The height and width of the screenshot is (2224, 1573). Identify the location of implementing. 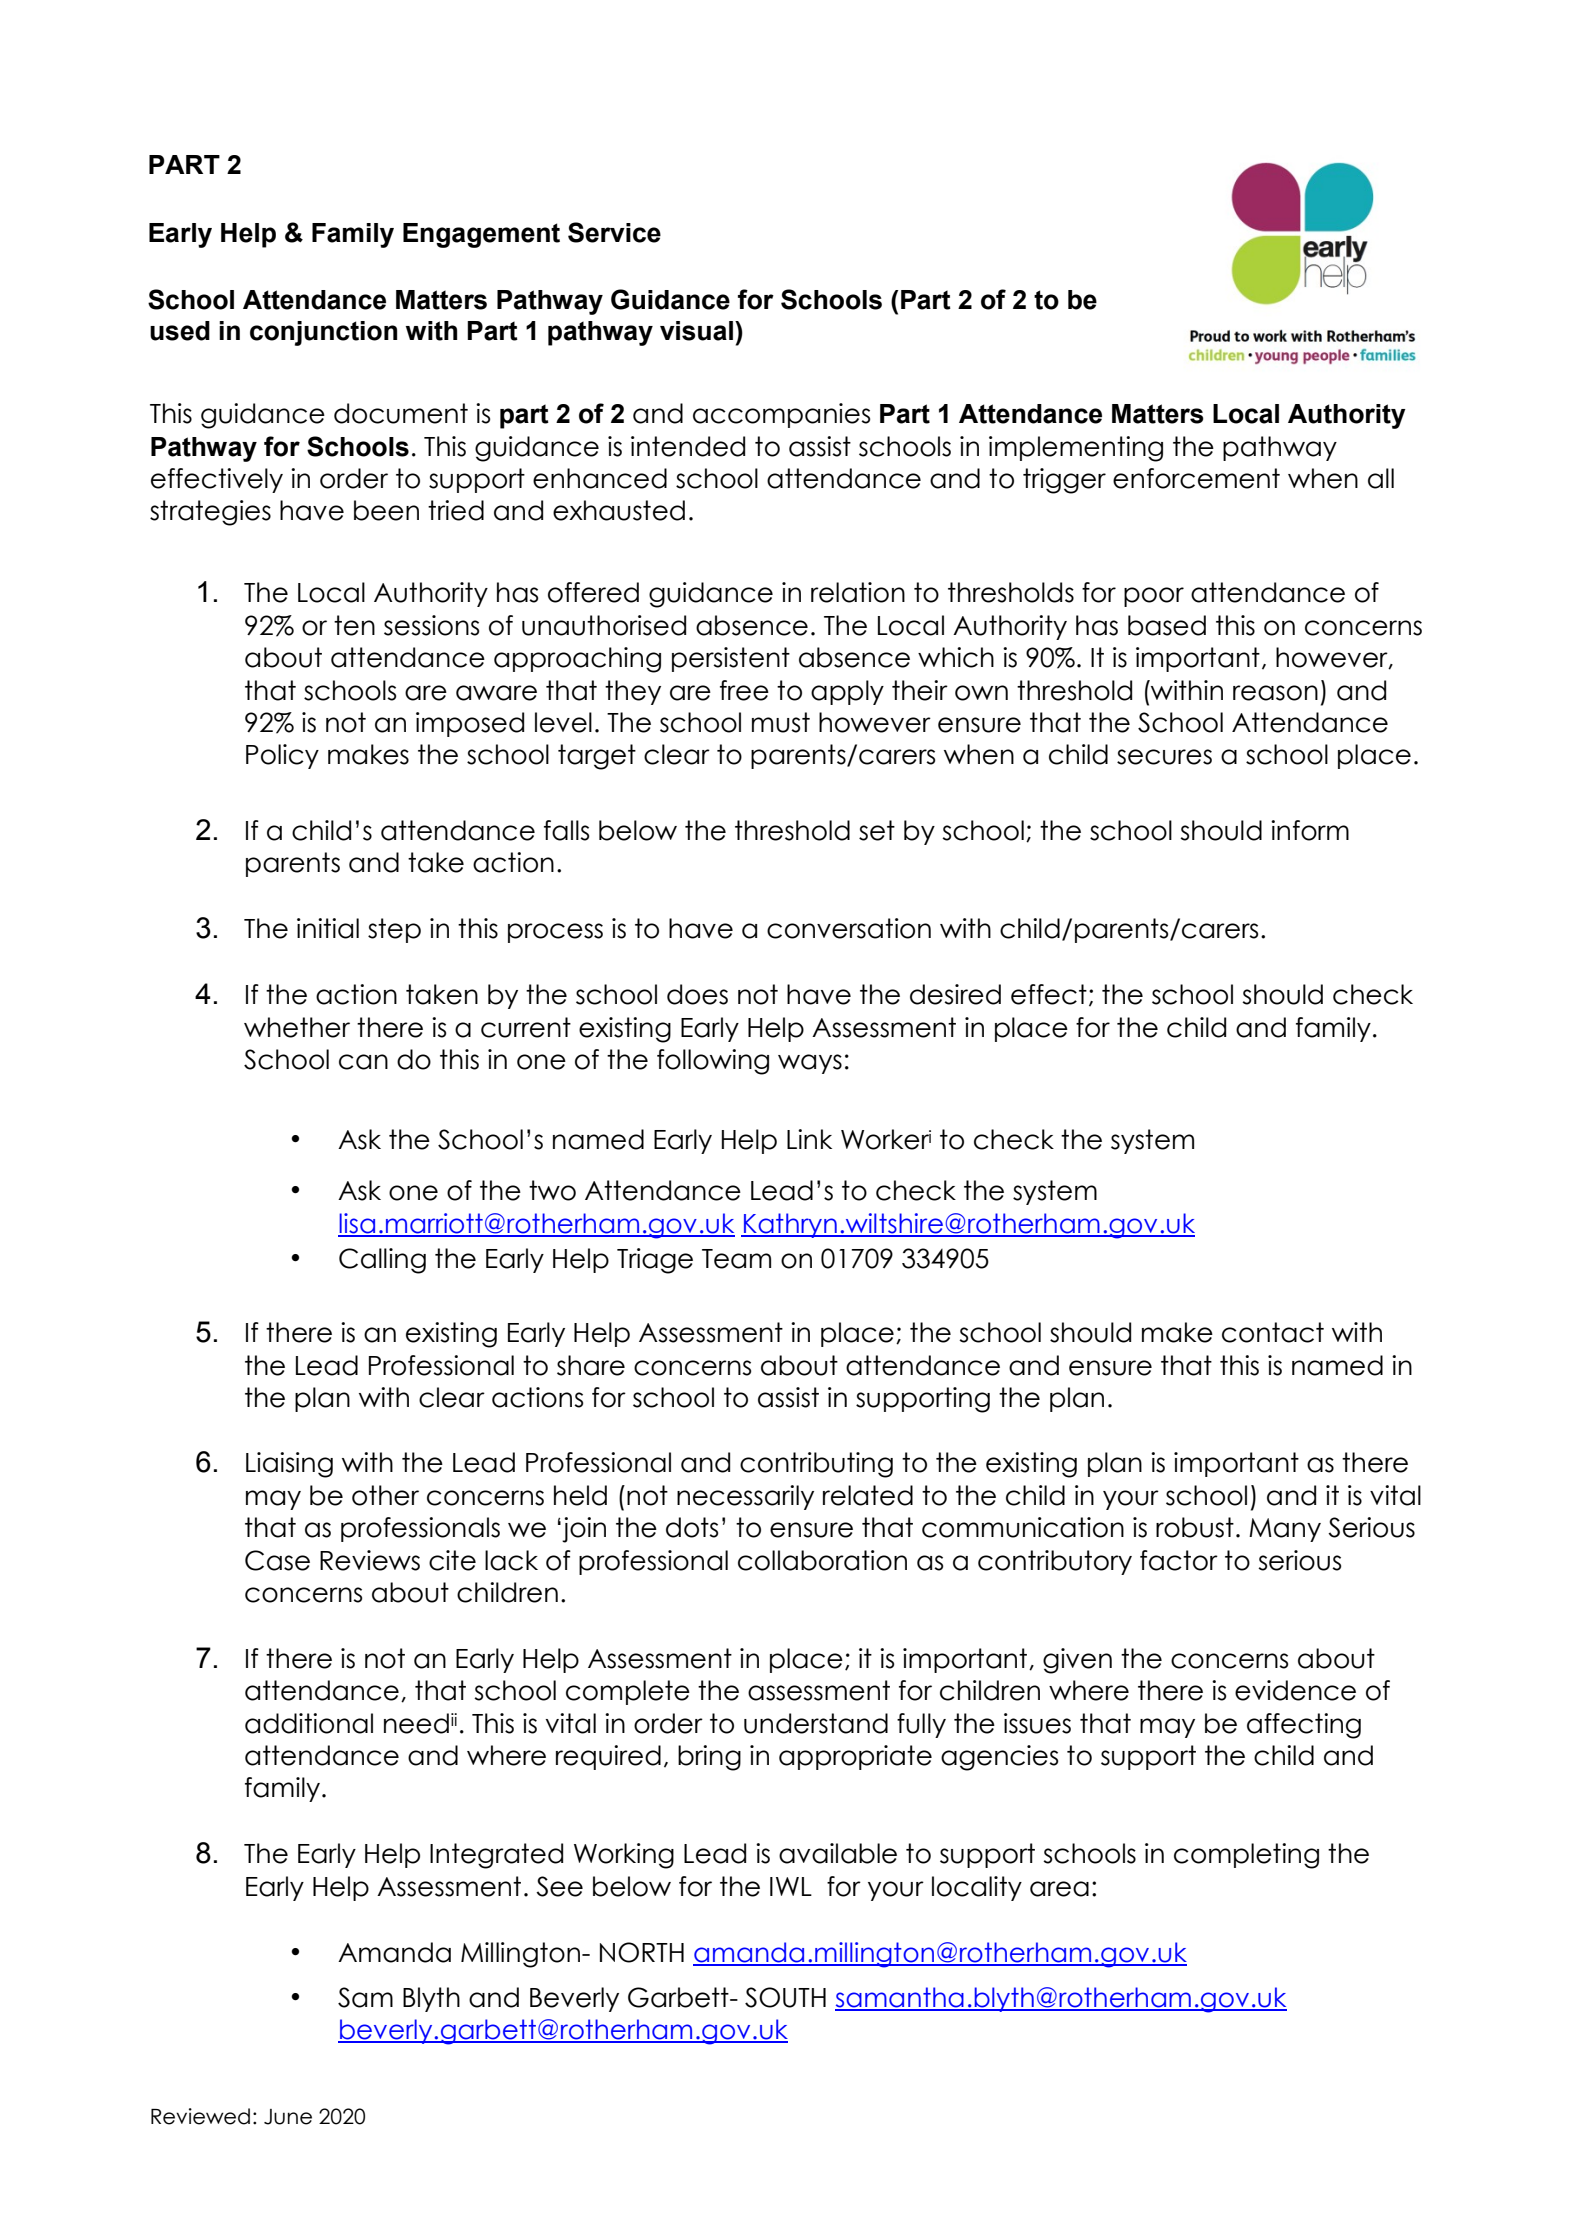
(1076, 449).
